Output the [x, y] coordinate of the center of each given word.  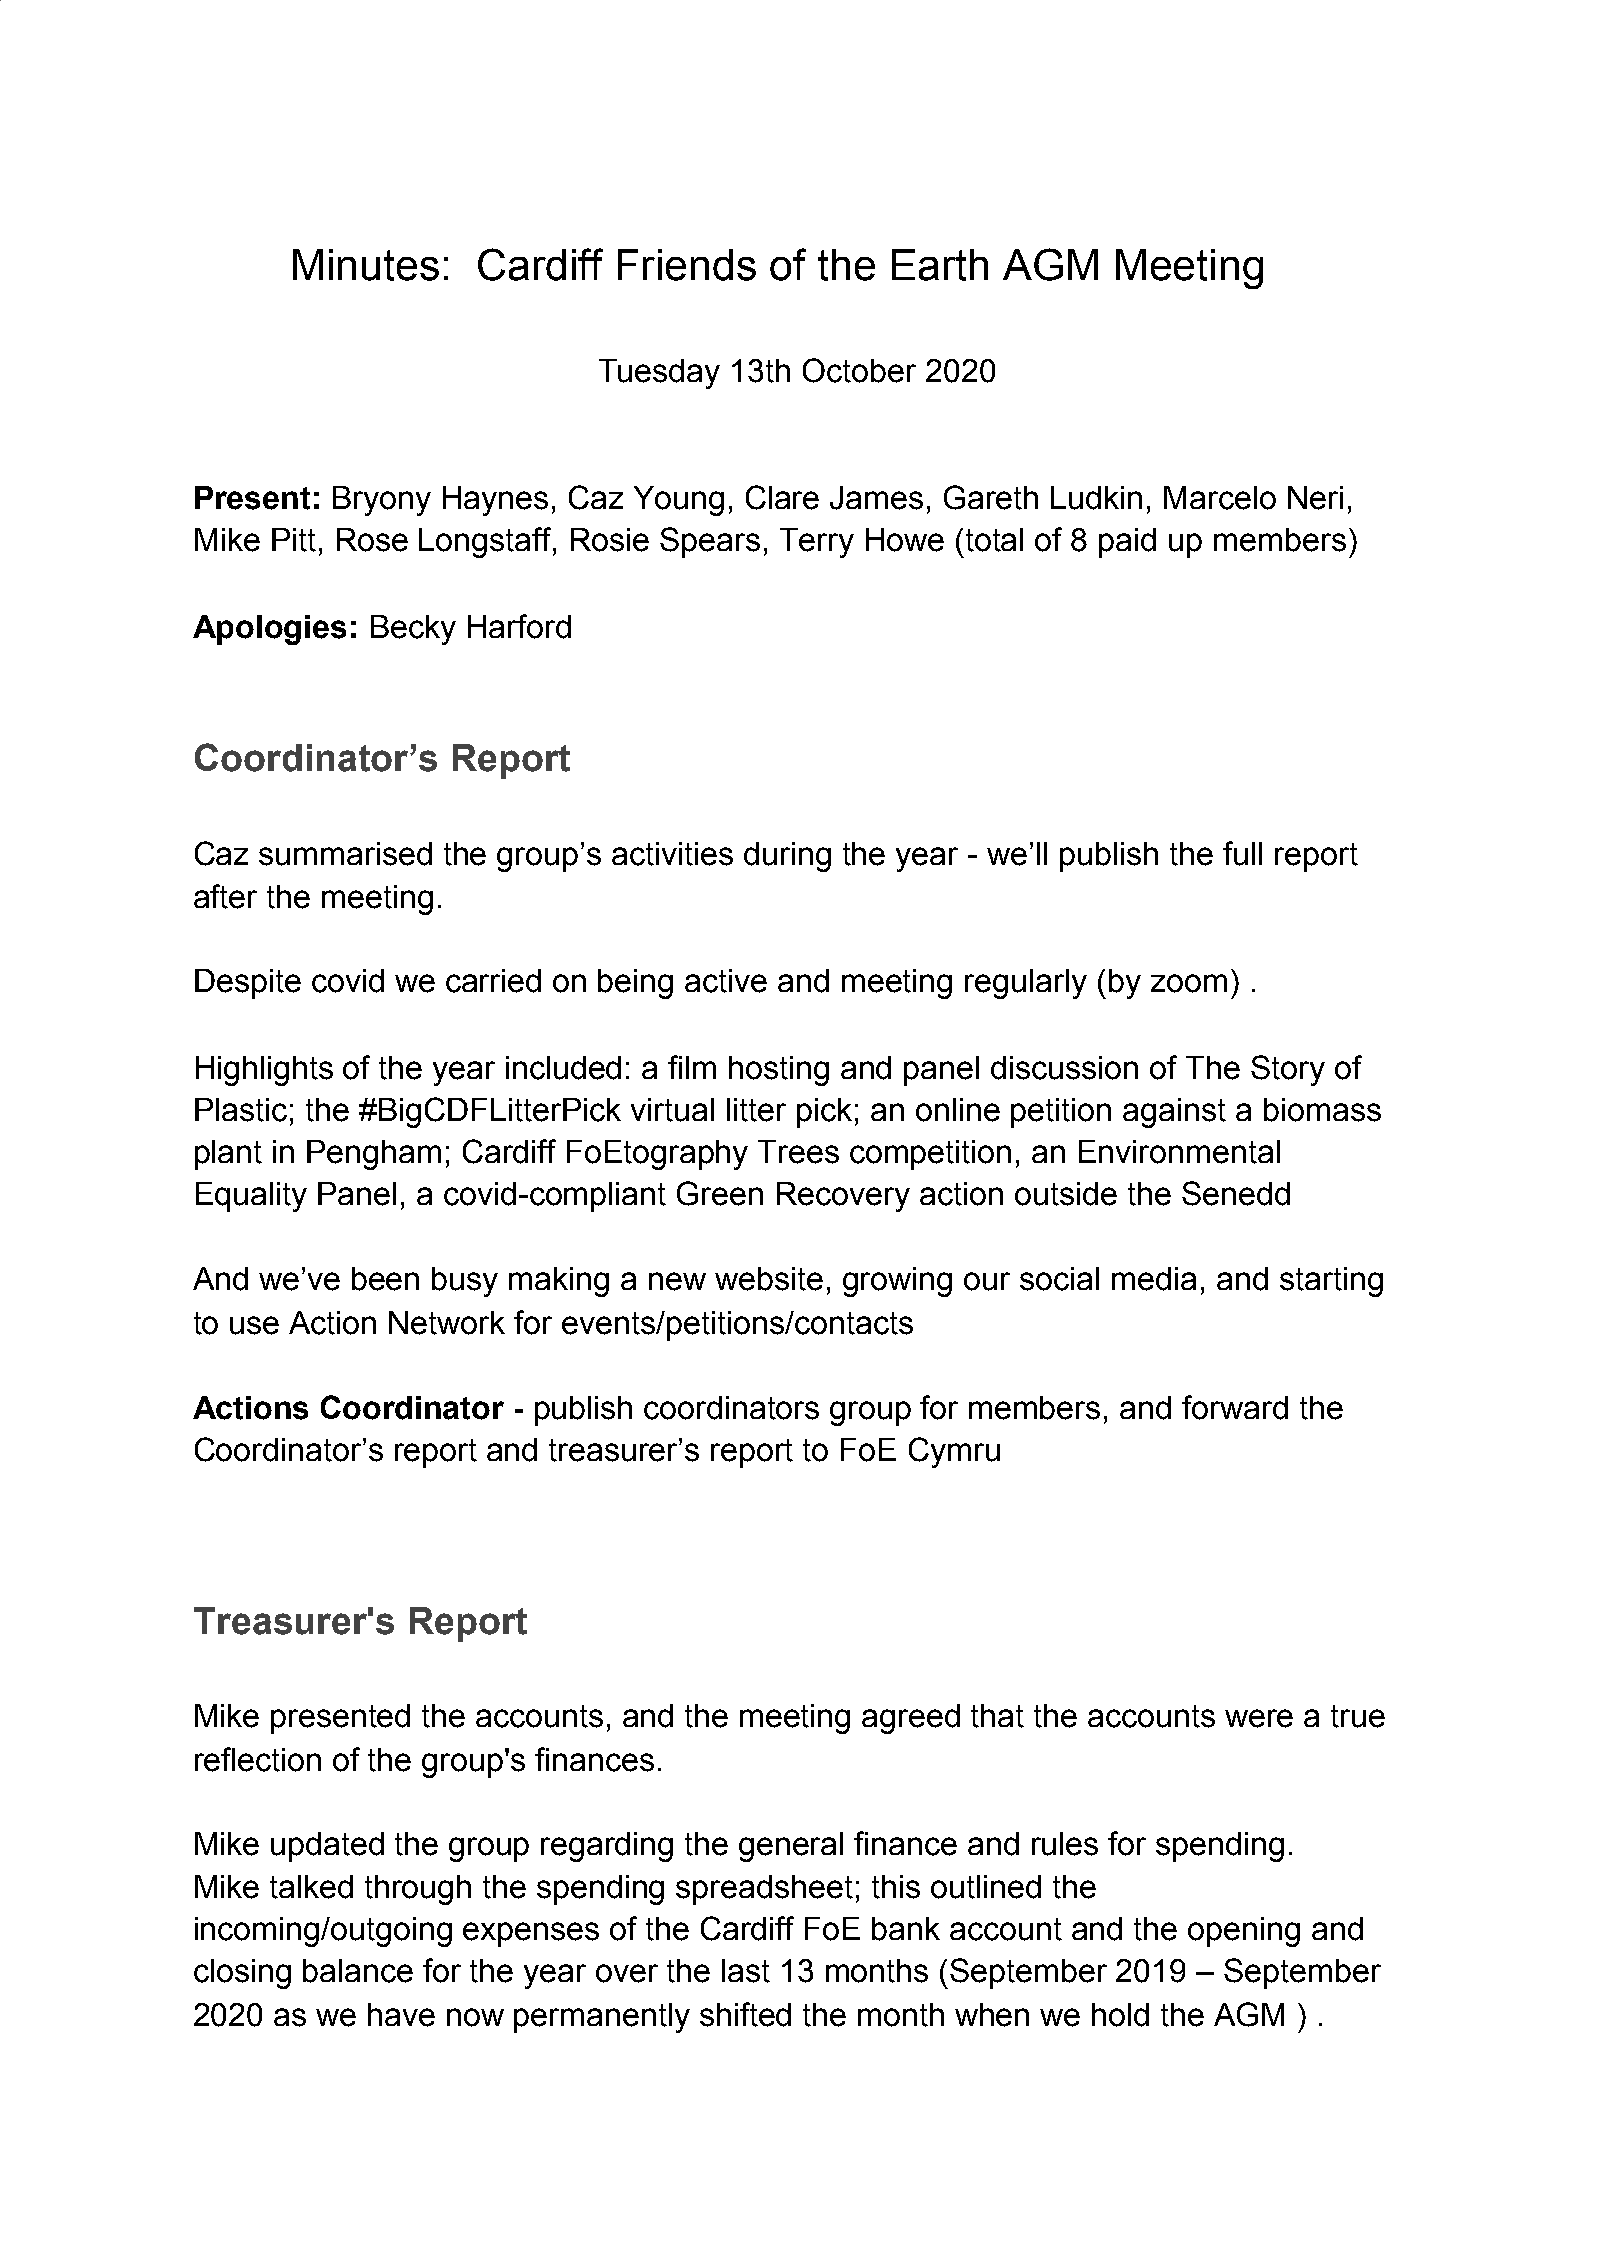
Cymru [954, 1452]
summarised [345, 854]
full [1242, 853]
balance [358, 1971]
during [787, 857]
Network [447, 1323]
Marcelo [1220, 498]
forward [1235, 1407]
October [859, 370]
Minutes [366, 265]
